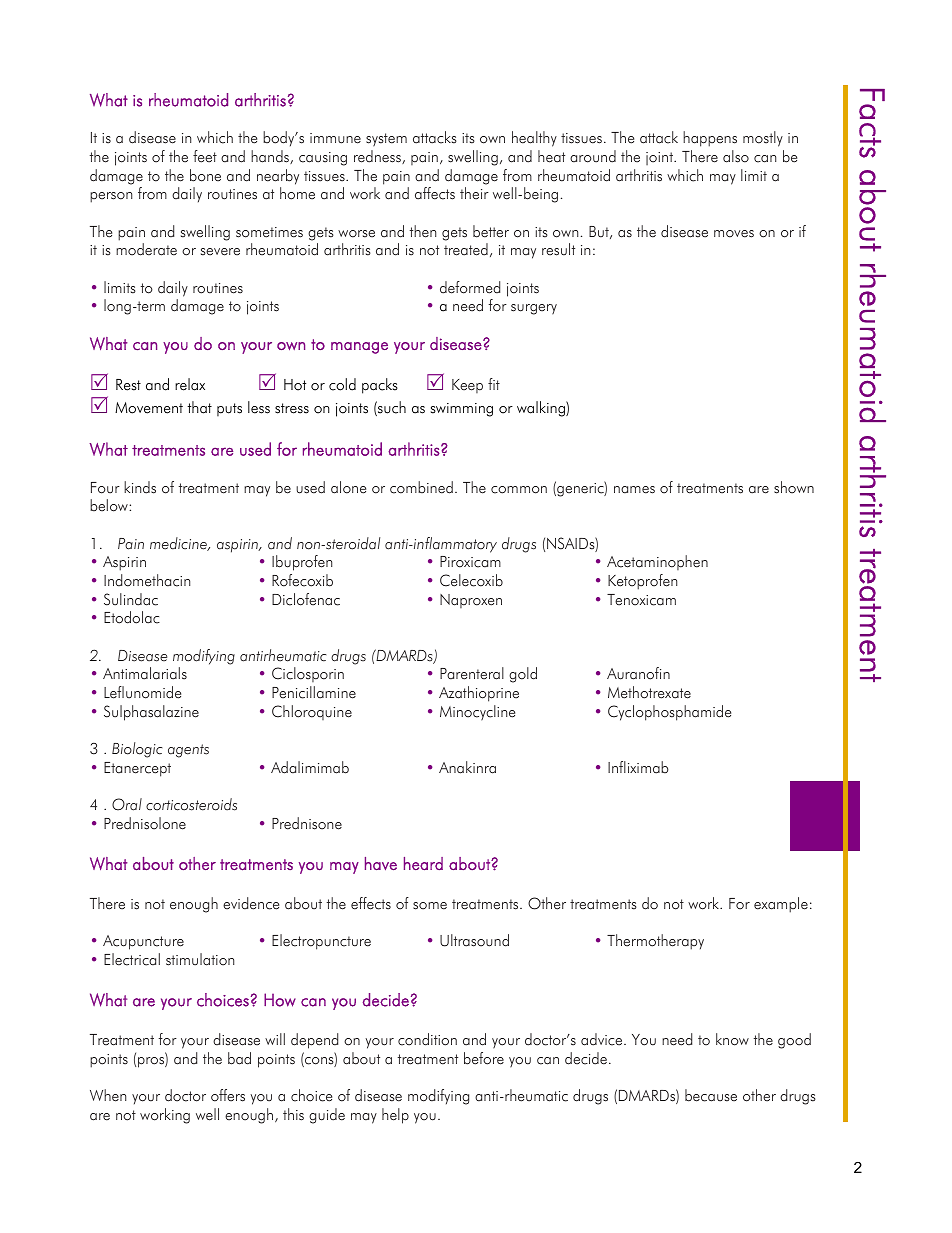 The height and width of the screenshot is (1233, 952). Describe the element at coordinates (228, 1095) in the screenshot. I see `offers` at that location.
